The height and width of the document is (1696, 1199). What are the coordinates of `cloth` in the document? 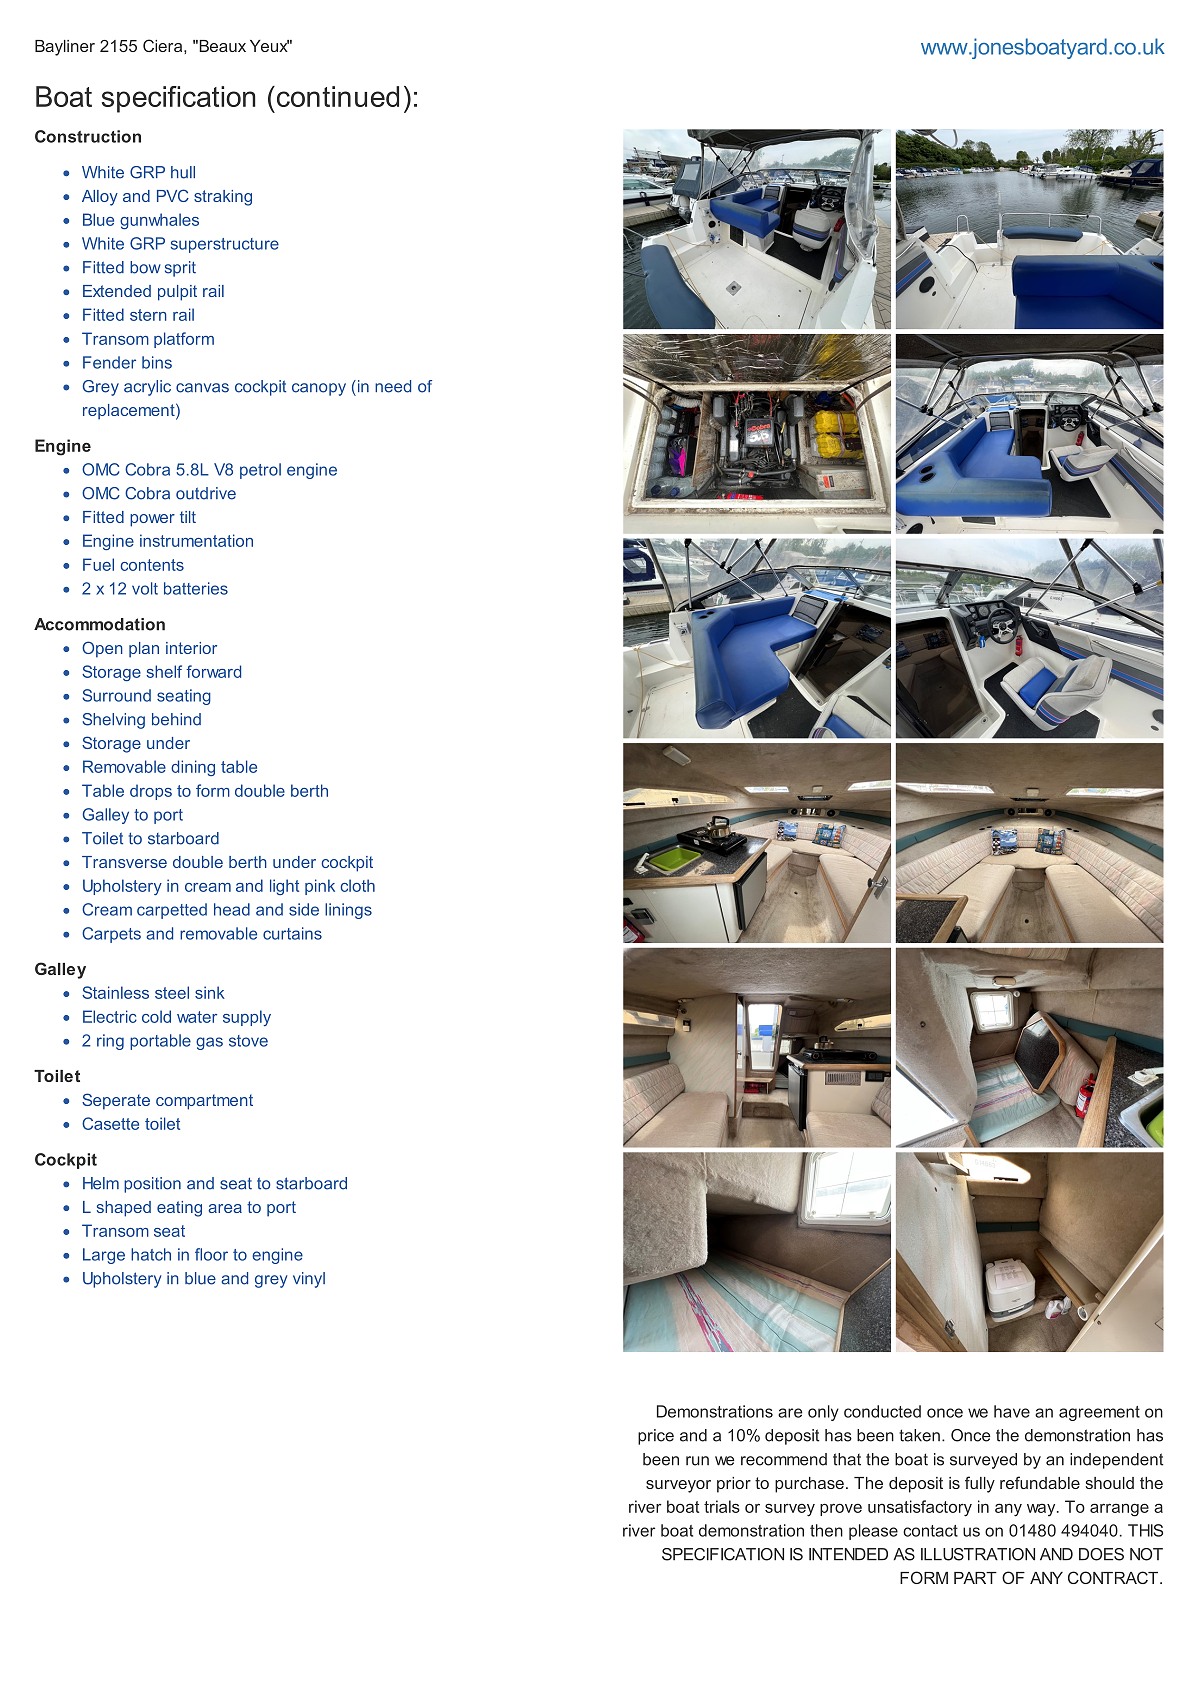 It's located at (357, 885).
